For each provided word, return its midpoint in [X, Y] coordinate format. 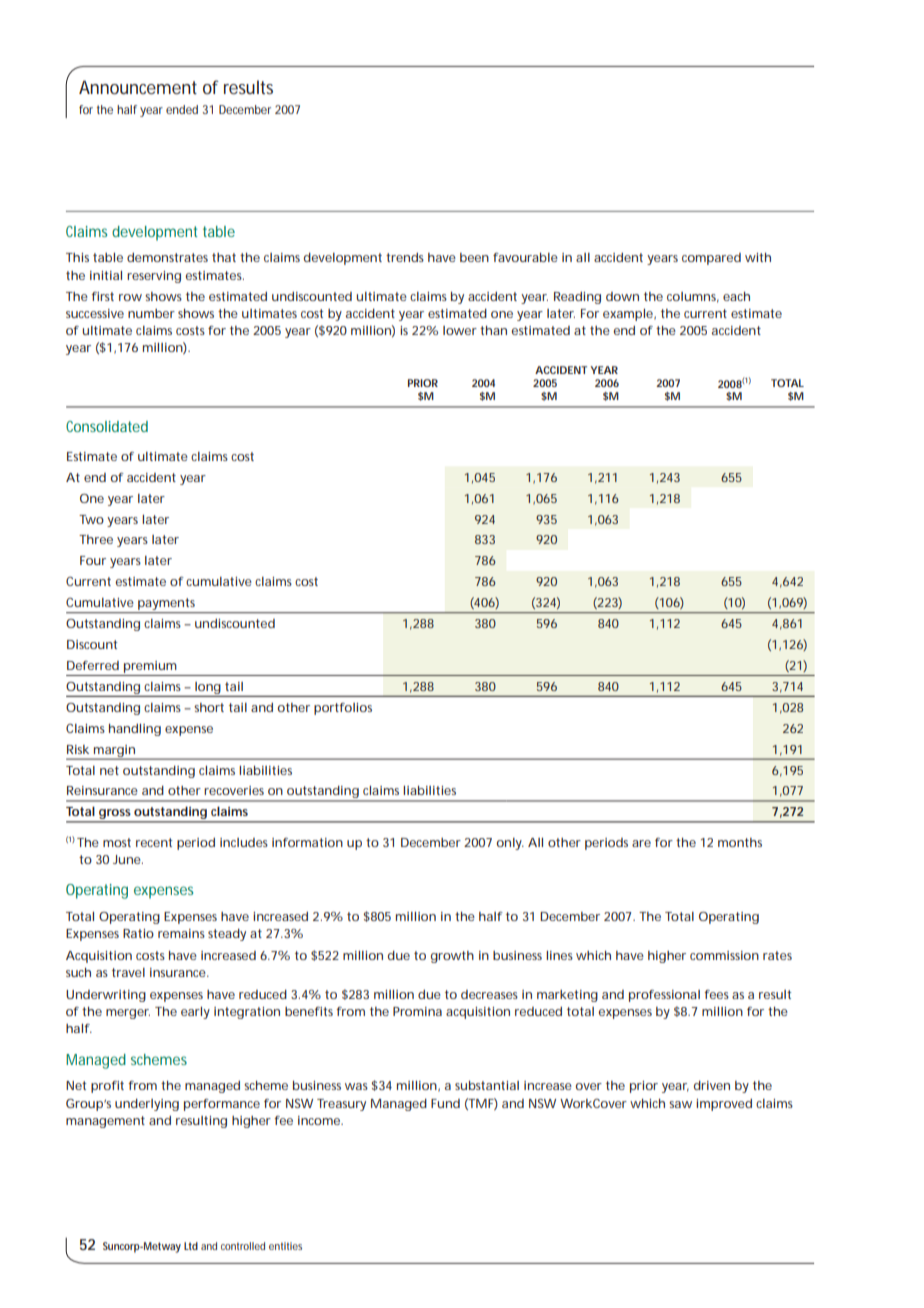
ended [182, 109]
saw [680, 1104]
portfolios [343, 709]
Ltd [191, 1246]
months [740, 842]
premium [150, 667]
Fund [445, 1103]
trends [405, 257]
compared [711, 259]
